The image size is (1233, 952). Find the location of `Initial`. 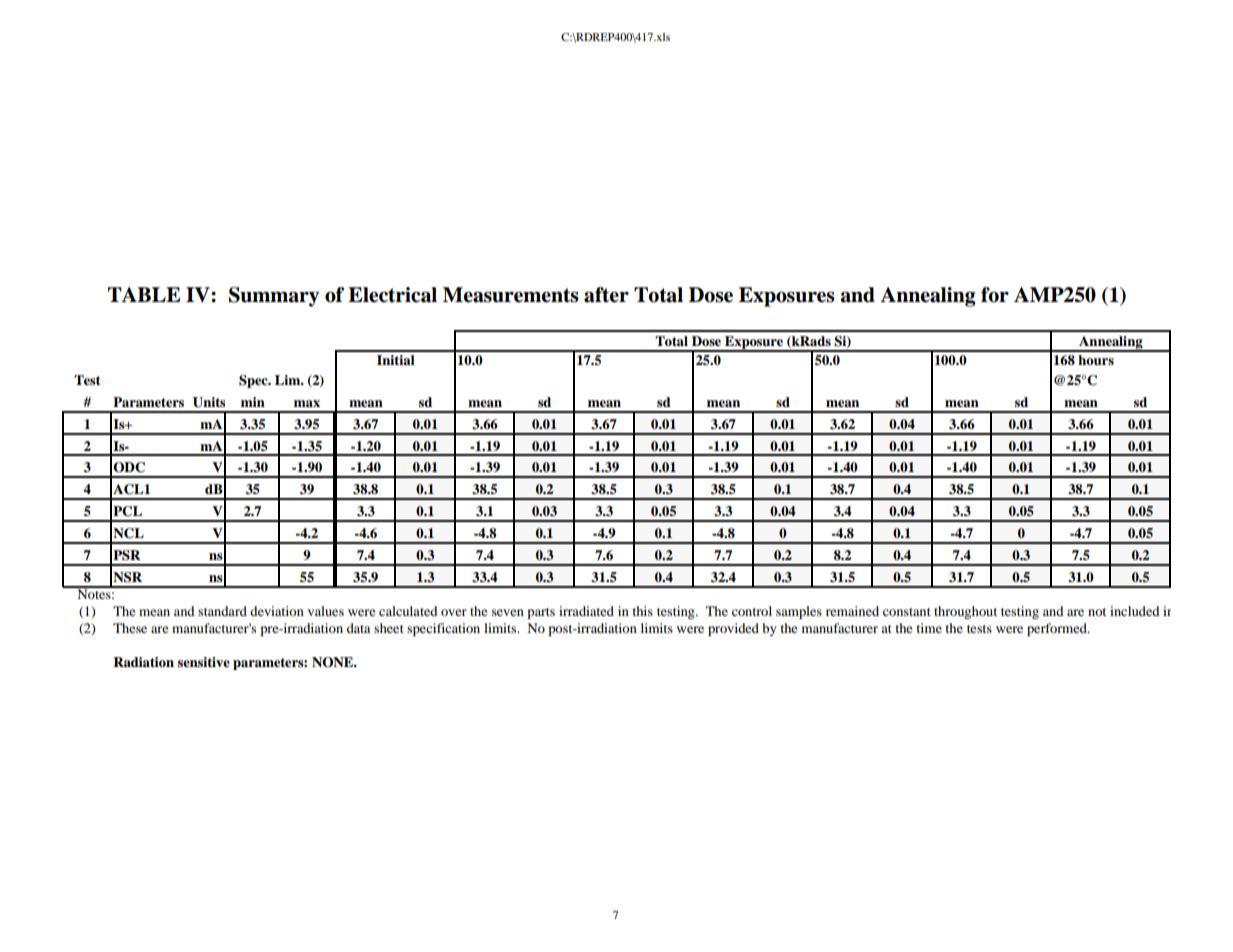

Initial is located at coordinates (396, 360).
